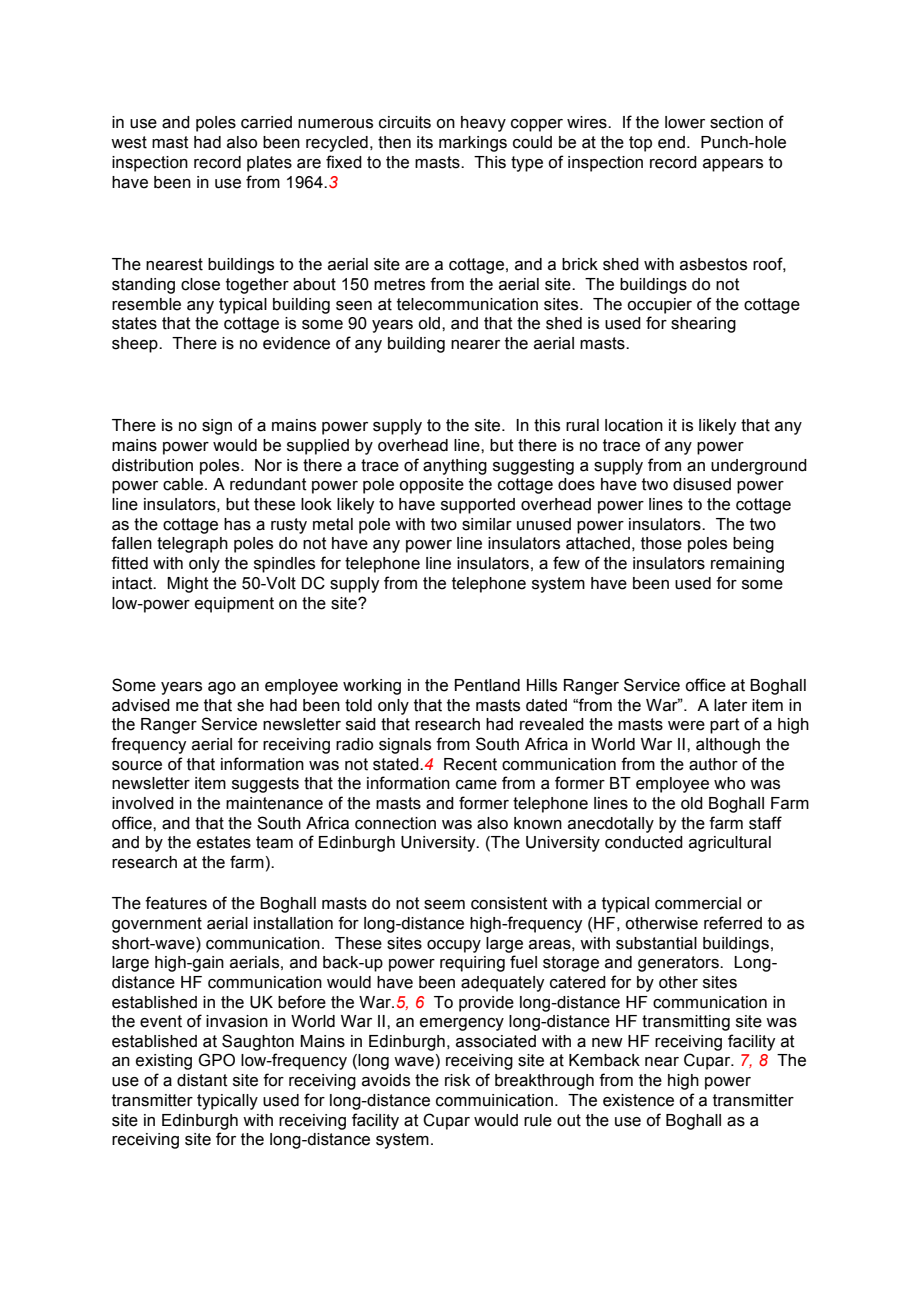 Image resolution: width=924 pixels, height=1308 pixels. What do you see at coordinates (202, 1080) in the image?
I see `distant` at bounding box center [202, 1080].
